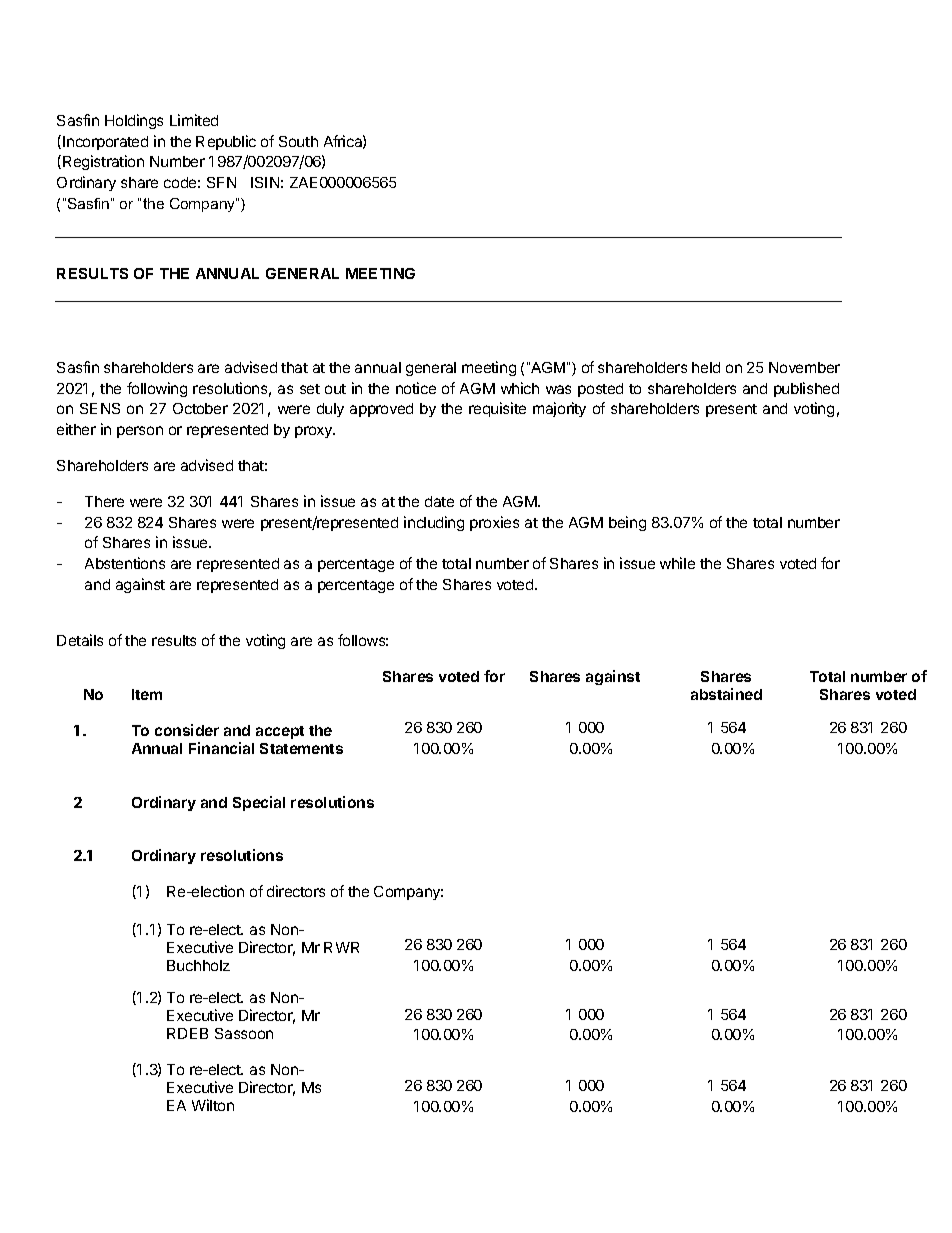  I want to click on Wilton, so click(213, 1105).
